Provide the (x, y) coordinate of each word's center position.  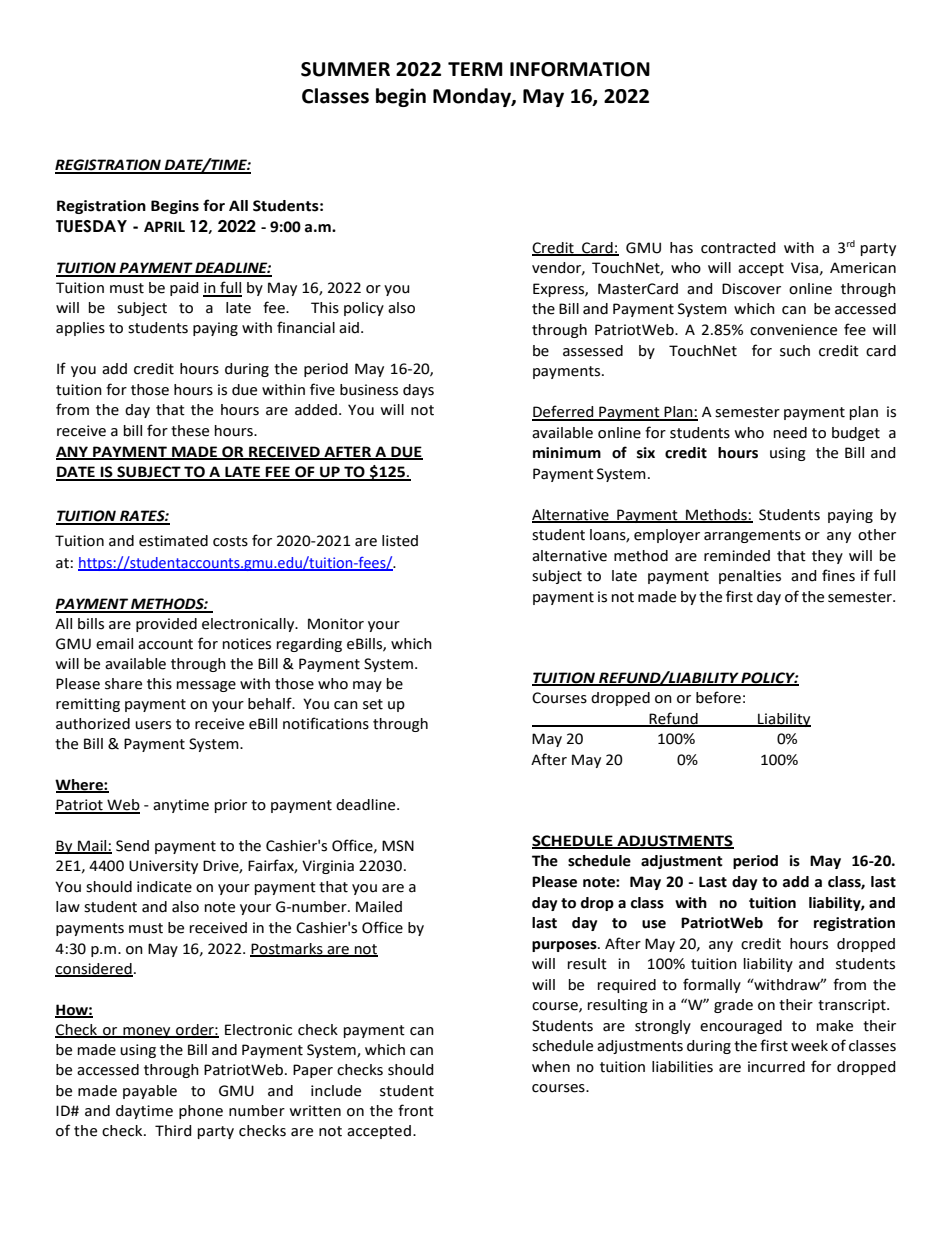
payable (150, 1092)
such (795, 351)
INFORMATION (580, 69)
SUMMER (345, 69)
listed (400, 541)
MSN (398, 846)
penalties (750, 577)
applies (80, 329)
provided (166, 625)
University (163, 867)
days (418, 391)
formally (712, 985)
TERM (475, 69)
